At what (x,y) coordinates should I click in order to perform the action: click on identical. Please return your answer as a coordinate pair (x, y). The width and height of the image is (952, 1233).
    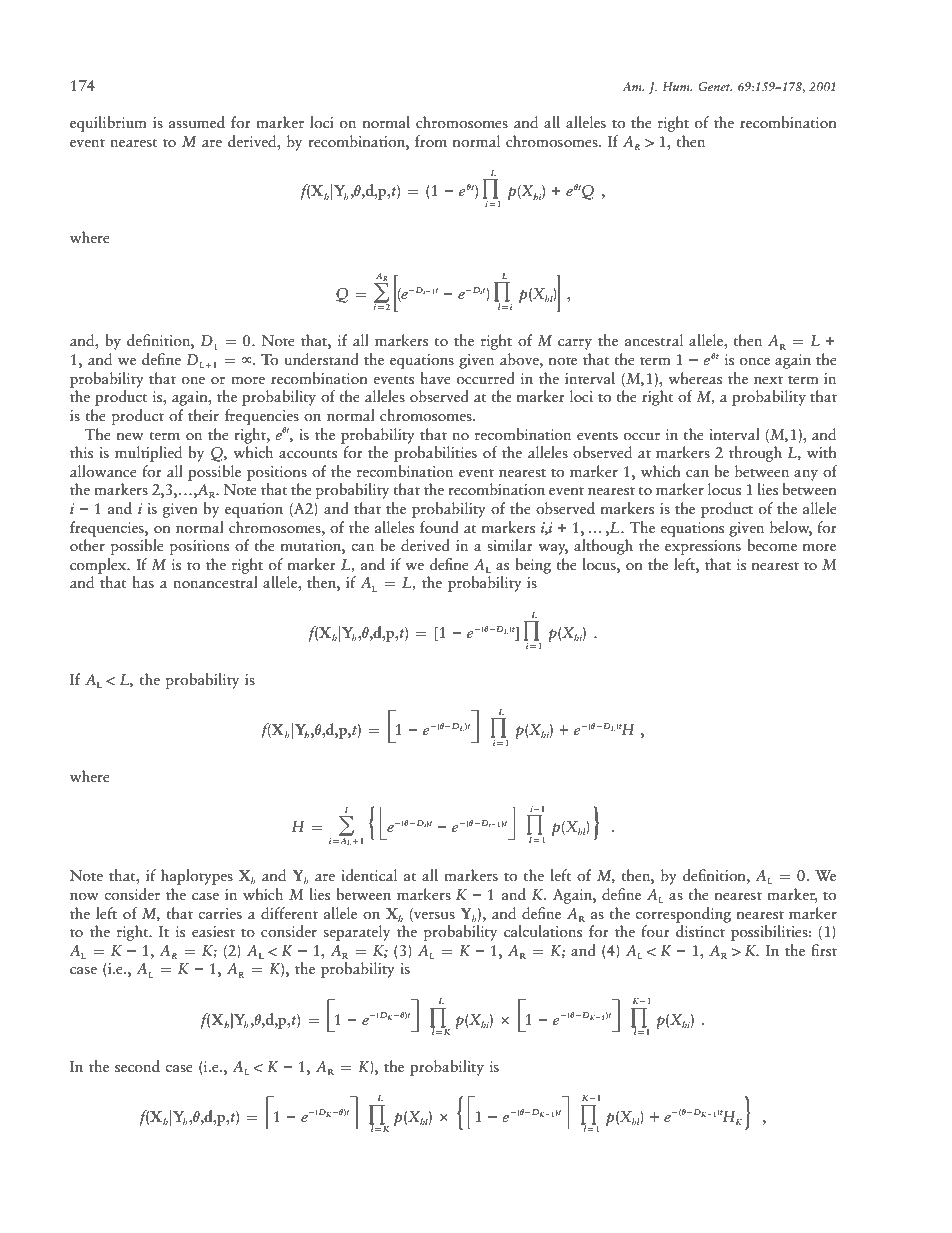
    Looking at the image, I should click on (369, 875).
